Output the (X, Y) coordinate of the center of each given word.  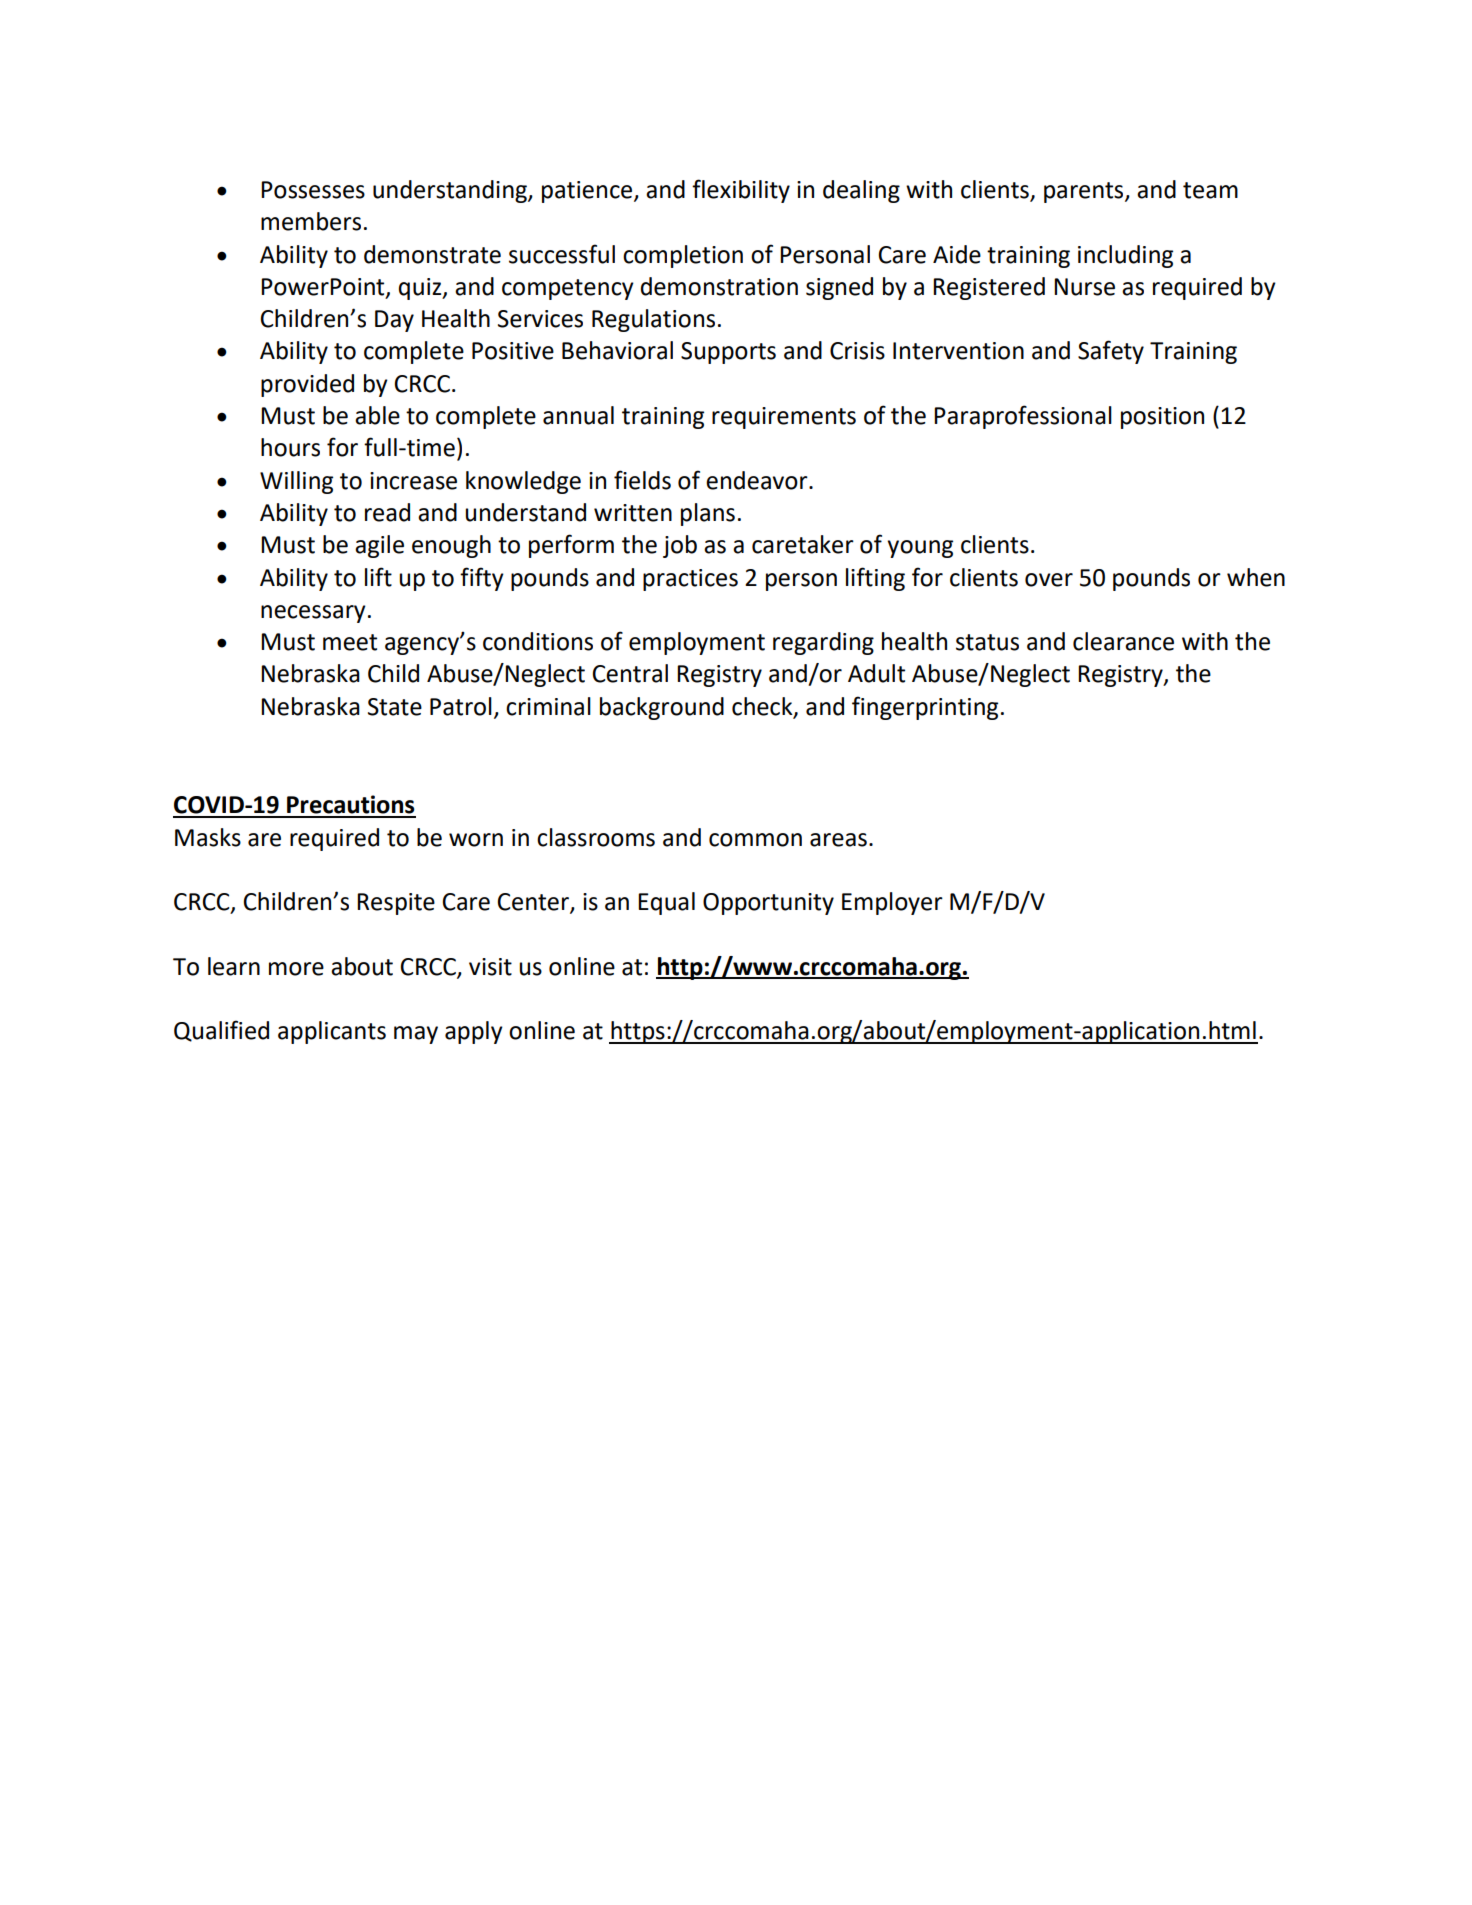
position (1162, 418)
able (377, 415)
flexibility (741, 191)
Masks (208, 837)
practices (690, 580)
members (311, 221)
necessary (313, 614)
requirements (784, 418)
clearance (1123, 641)
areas (838, 840)
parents (1085, 192)
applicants (332, 1032)
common (755, 840)
